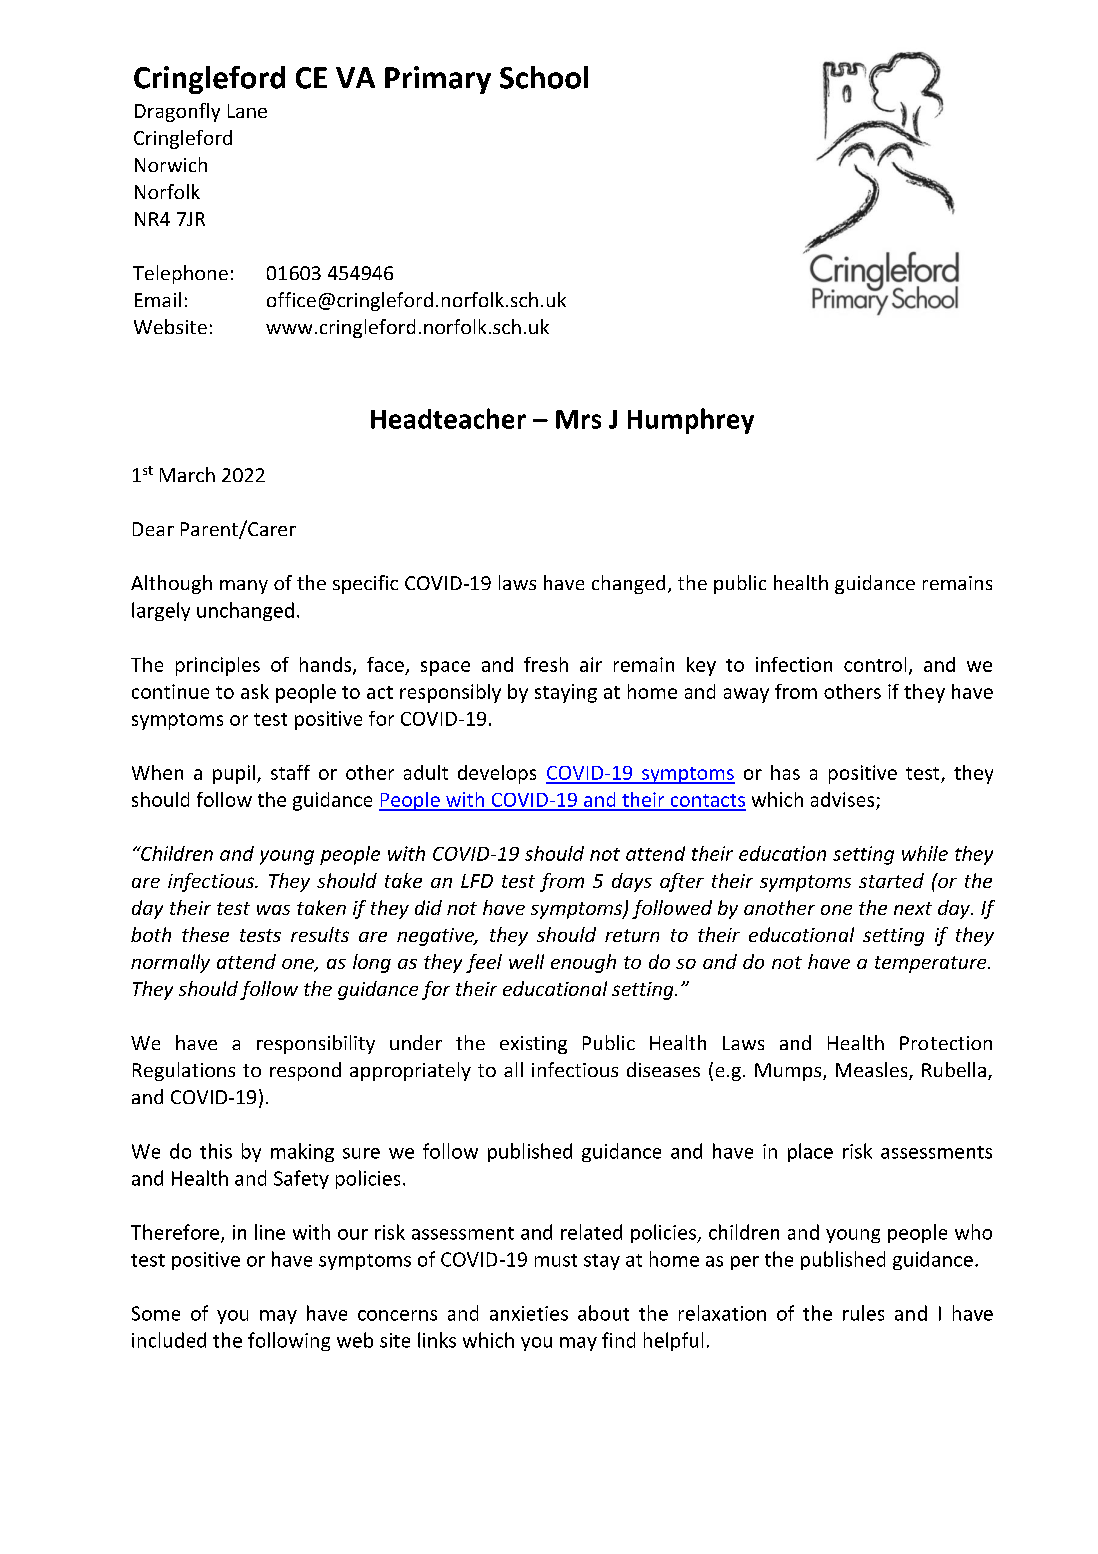 The image size is (1098, 1554). Describe the element at coordinates (533, 1045) in the screenshot. I see `existing` at that location.
